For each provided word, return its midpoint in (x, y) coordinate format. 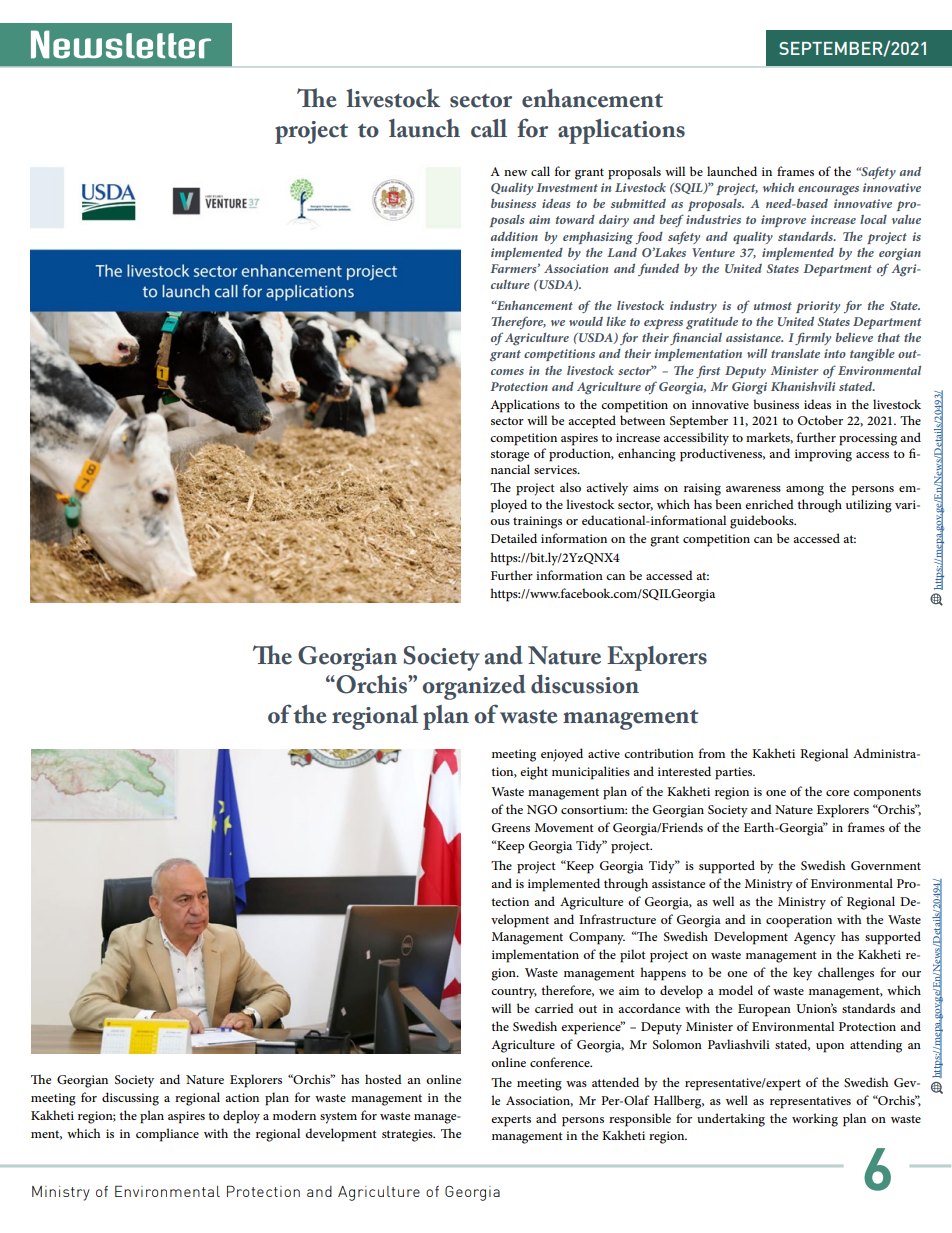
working (815, 1120)
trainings (537, 522)
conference (561, 1062)
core (837, 793)
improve (783, 221)
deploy (241, 1117)
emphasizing (598, 238)
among (805, 491)
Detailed (514, 538)
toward (575, 219)
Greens (511, 827)
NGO (542, 810)
